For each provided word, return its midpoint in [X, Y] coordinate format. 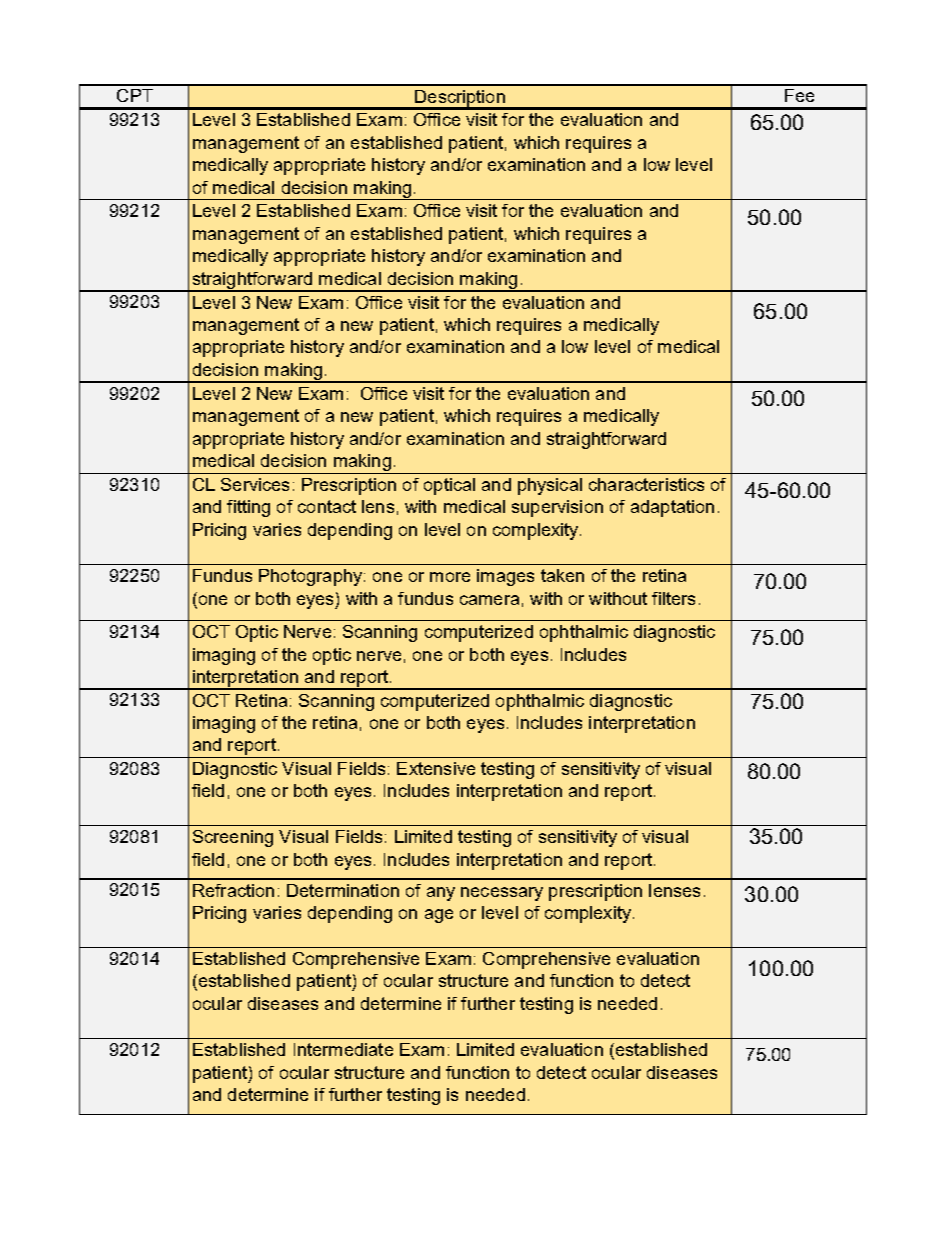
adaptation [672, 508]
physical [550, 486]
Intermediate [343, 1049]
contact [327, 506]
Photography [312, 577]
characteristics [646, 484]
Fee [799, 95]
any [441, 894]
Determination [343, 890]
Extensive [436, 768]
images [505, 577]
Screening [233, 838]
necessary [502, 894]
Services [255, 484]
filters [673, 598]
